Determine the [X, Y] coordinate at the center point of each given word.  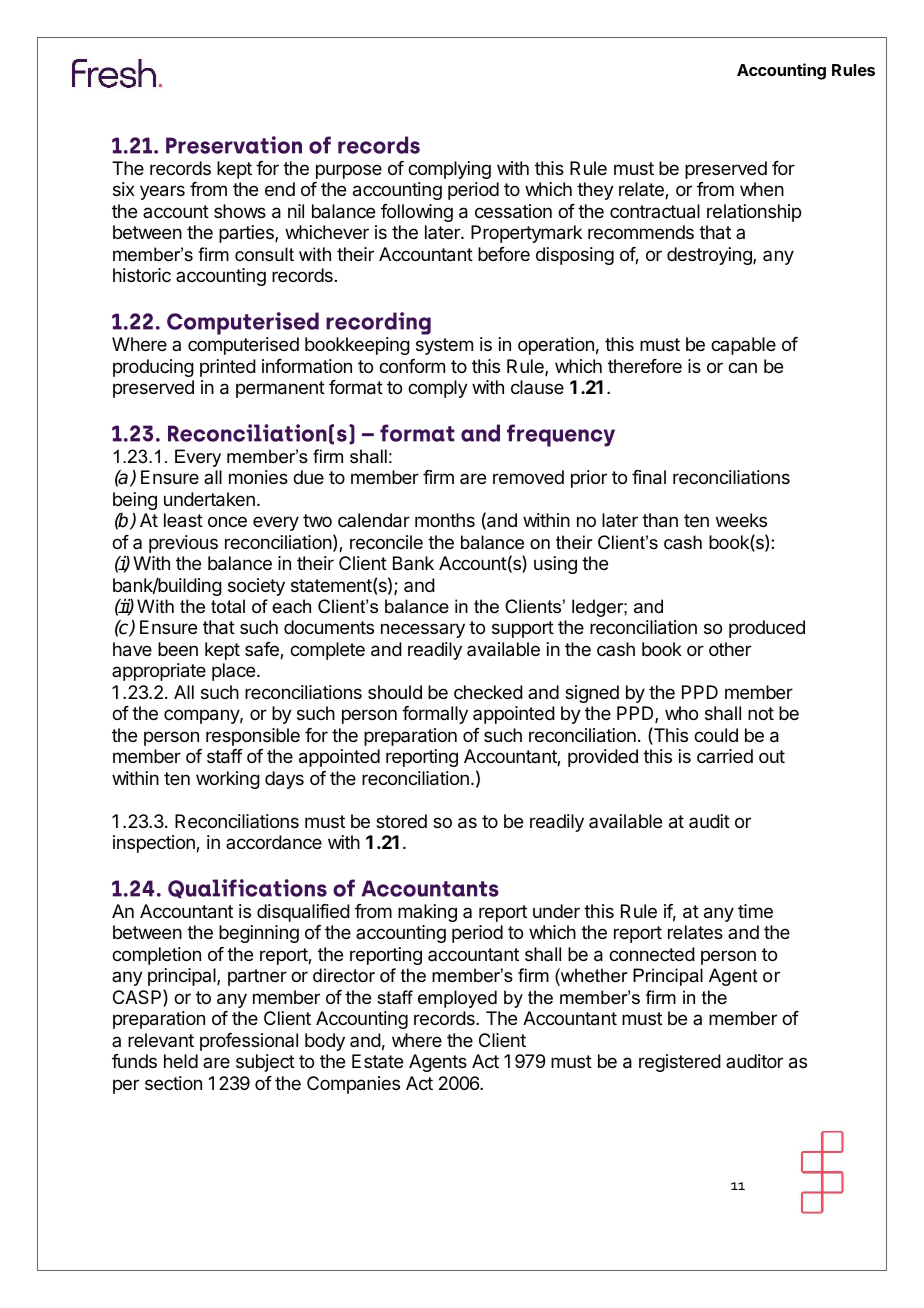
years [162, 192]
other [730, 649]
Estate [377, 1061]
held [181, 1061]
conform [412, 366]
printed [228, 368]
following [417, 213]
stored [401, 821]
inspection [155, 844]
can [742, 368]
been [178, 649]
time [755, 911]
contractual [655, 211]
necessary [423, 630]
